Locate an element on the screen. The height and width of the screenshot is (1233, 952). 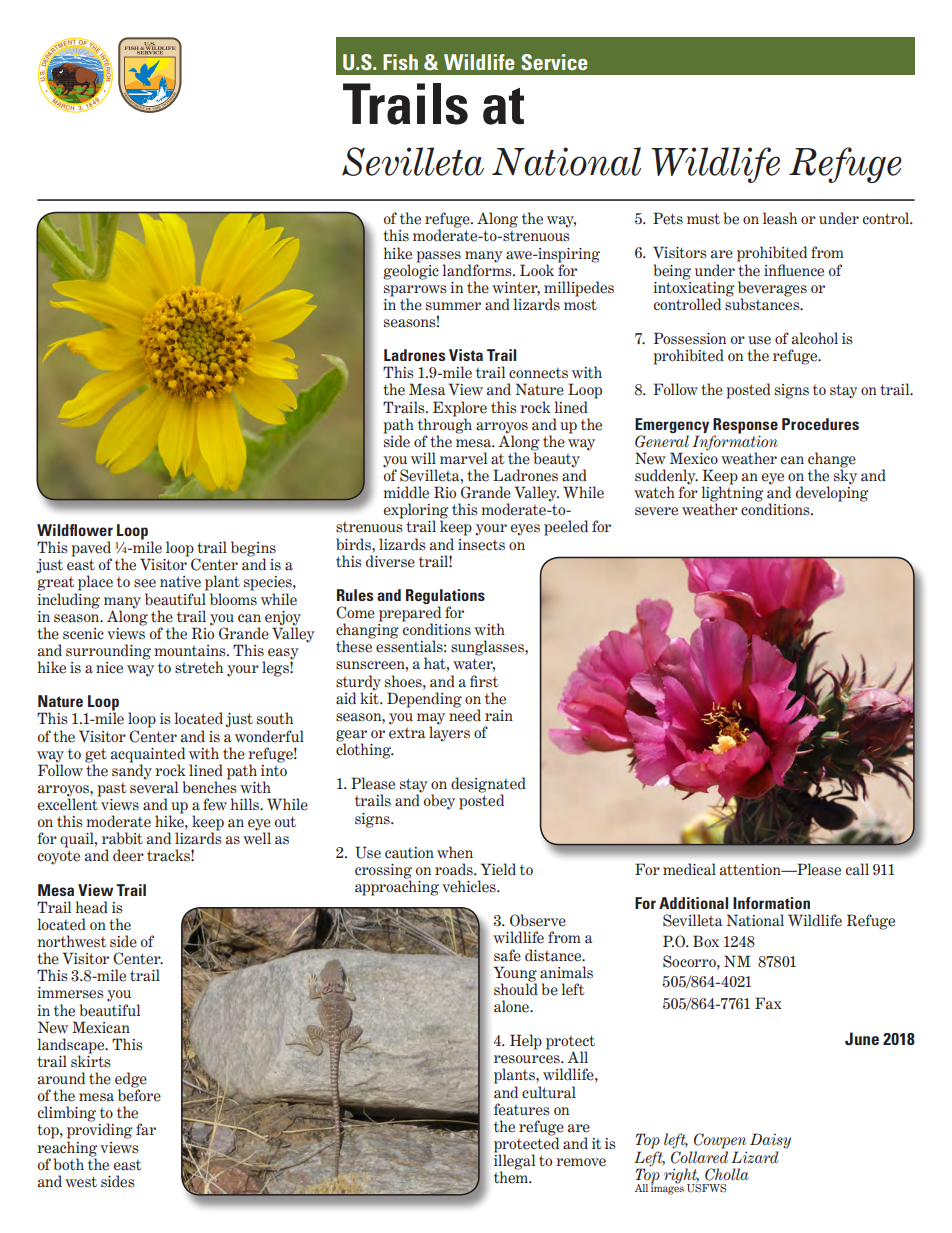
lightning is located at coordinates (732, 494).
